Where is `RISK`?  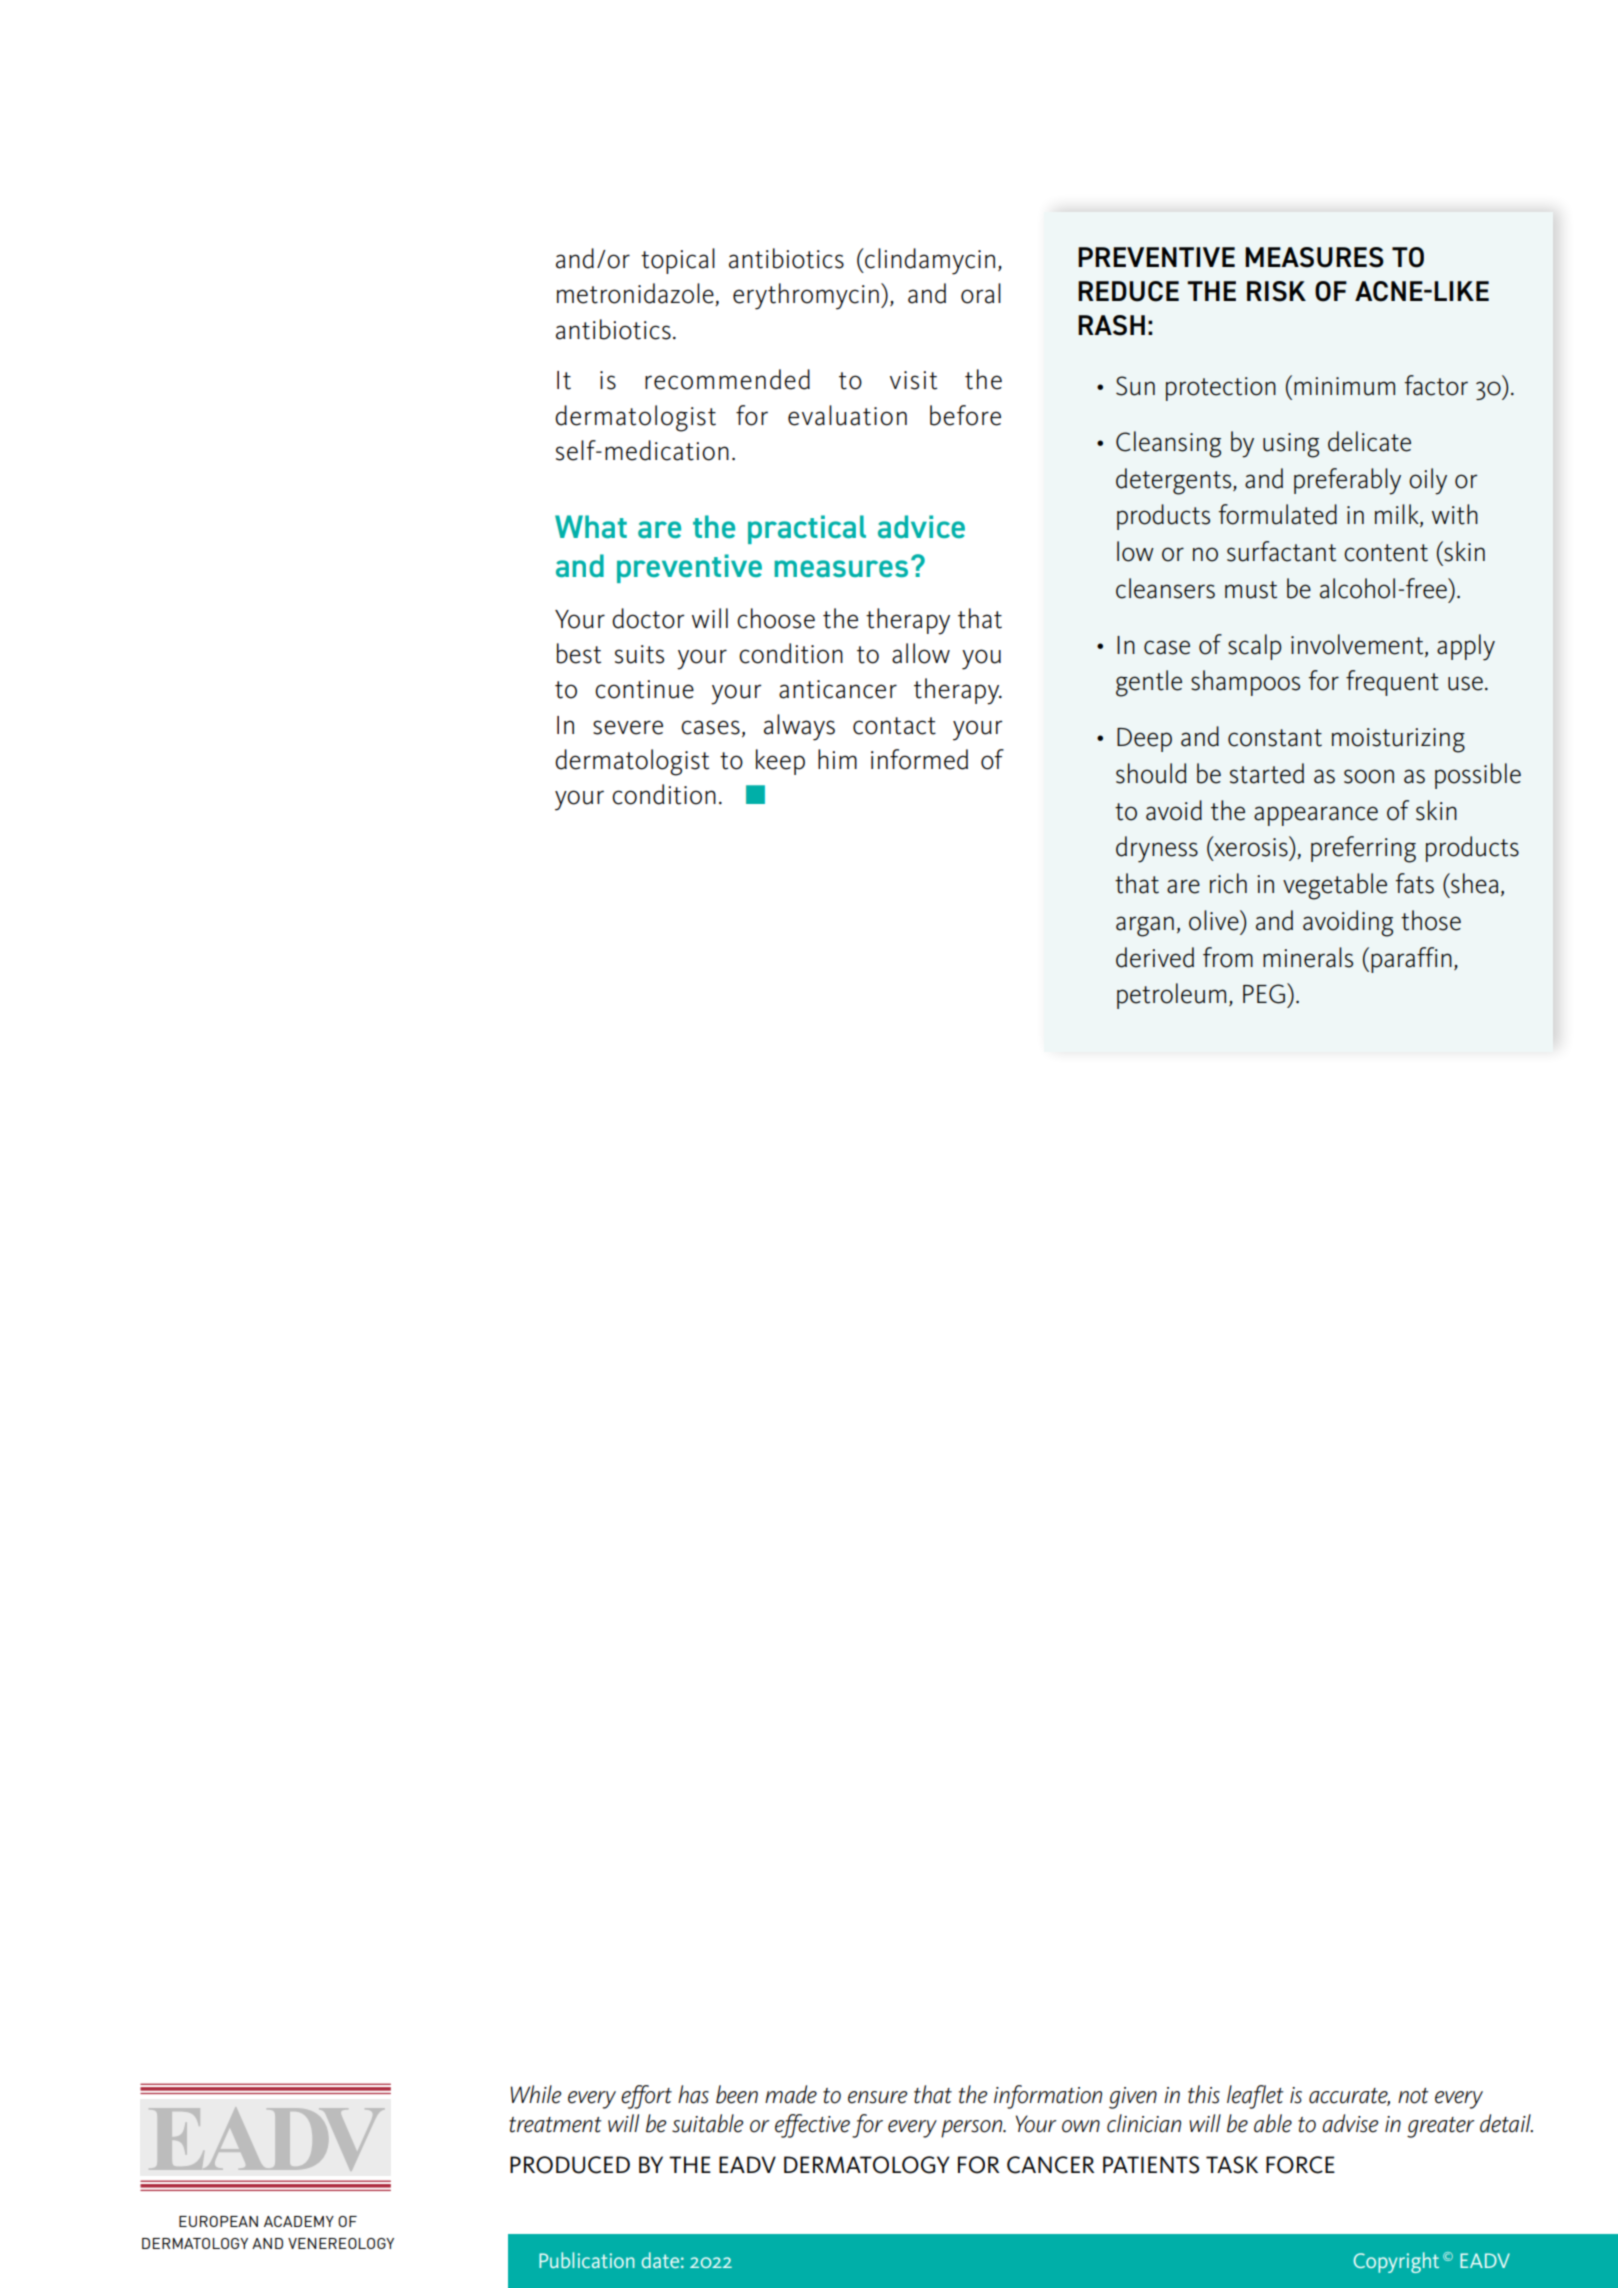 RISK is located at coordinates (1276, 291).
